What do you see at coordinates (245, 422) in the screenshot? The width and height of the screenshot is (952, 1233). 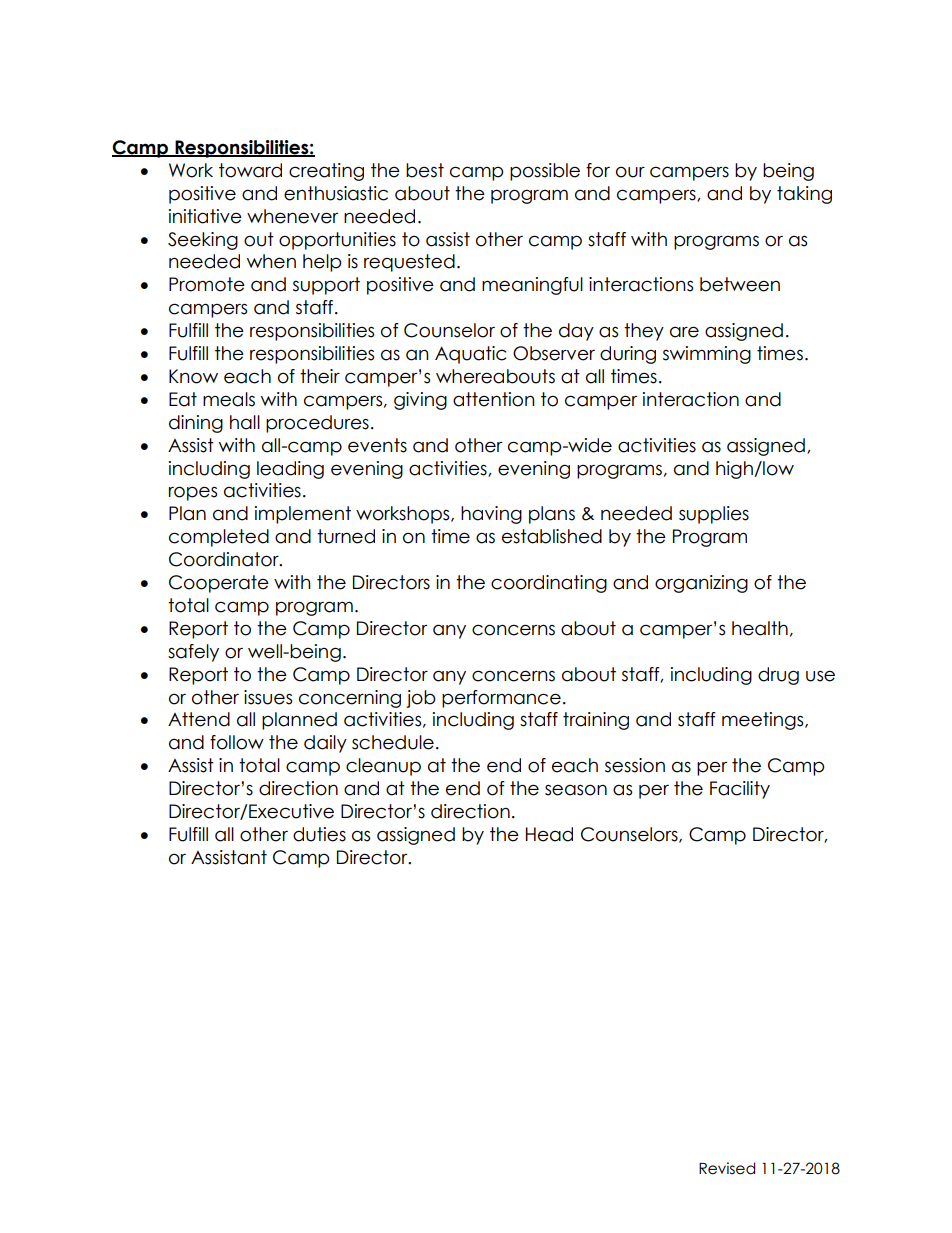 I see `hall` at bounding box center [245, 422].
